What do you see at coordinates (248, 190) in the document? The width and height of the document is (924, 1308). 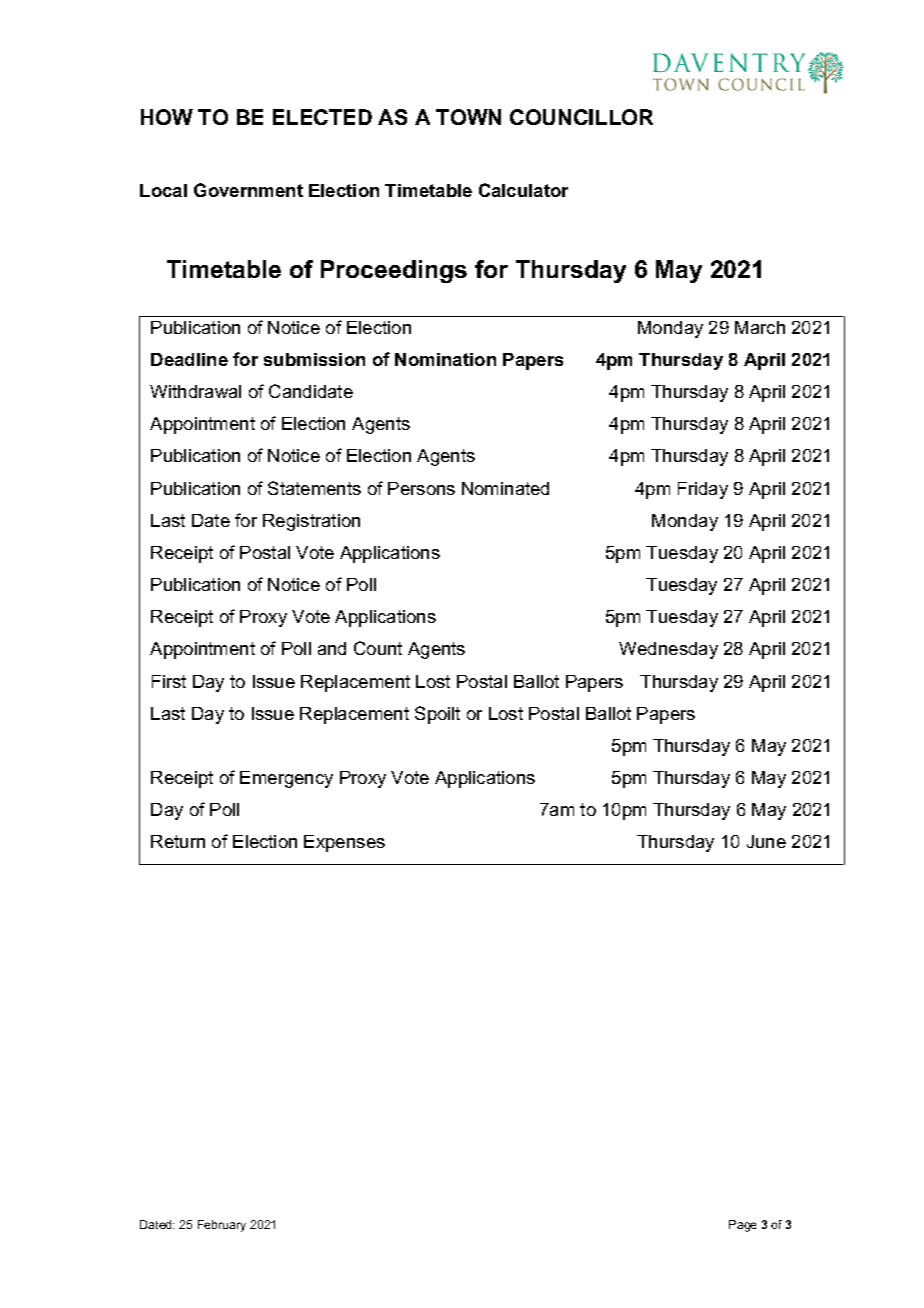 I see `Government` at bounding box center [248, 190].
